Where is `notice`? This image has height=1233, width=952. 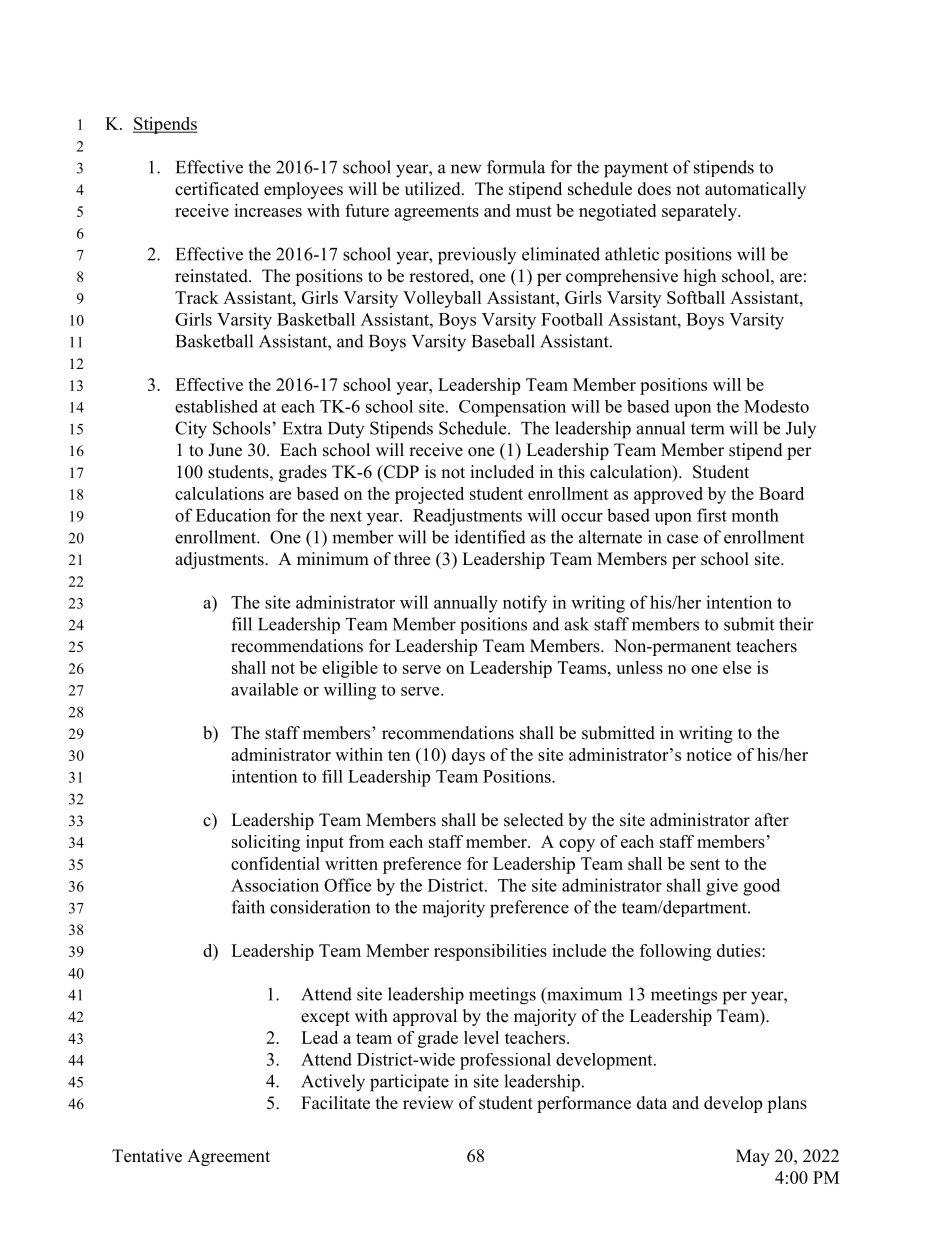
notice is located at coordinates (709, 754).
